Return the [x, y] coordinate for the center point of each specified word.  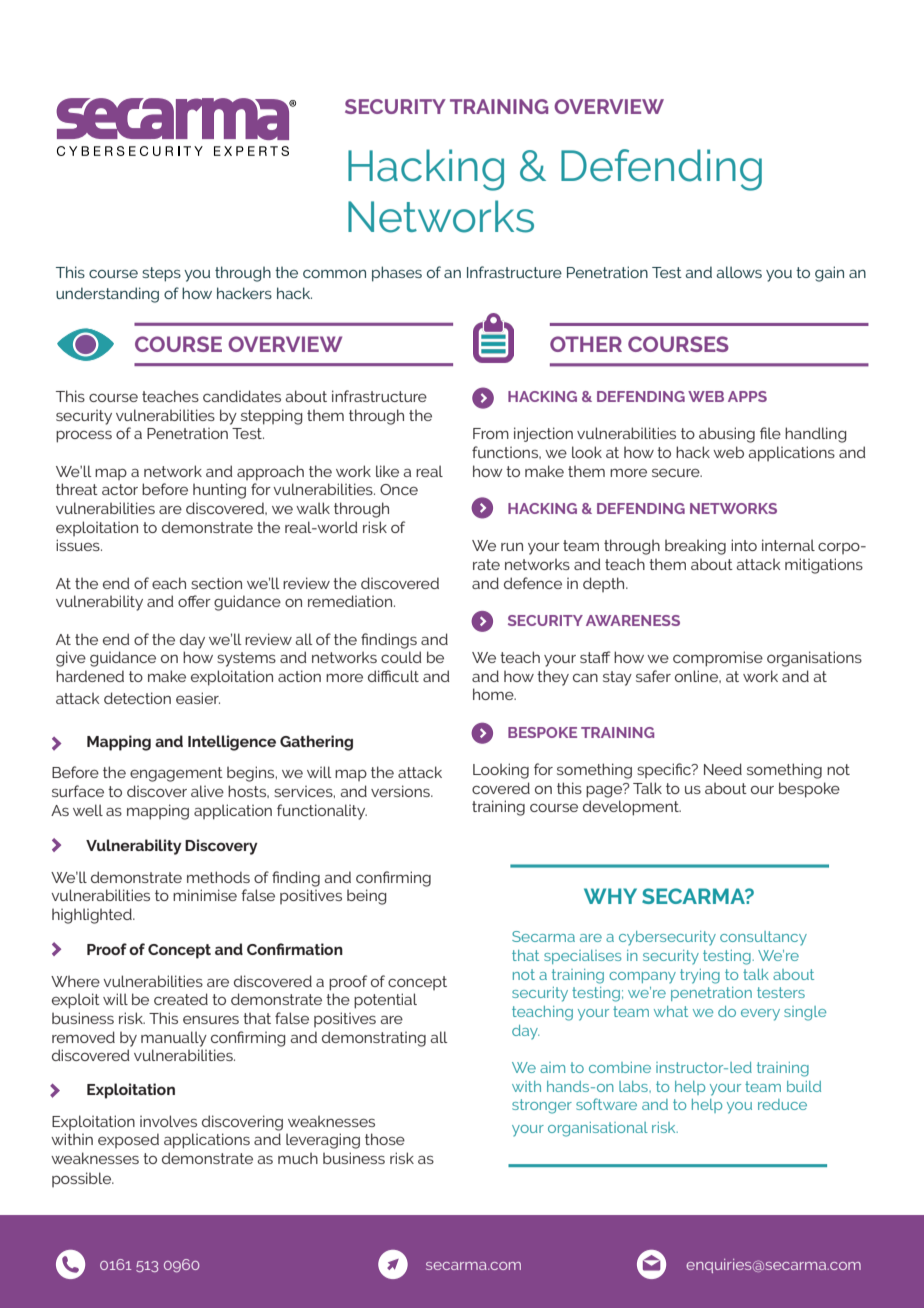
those [385, 1139]
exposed [128, 1140]
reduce [782, 1104]
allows [739, 272]
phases [397, 274]
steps [161, 274]
